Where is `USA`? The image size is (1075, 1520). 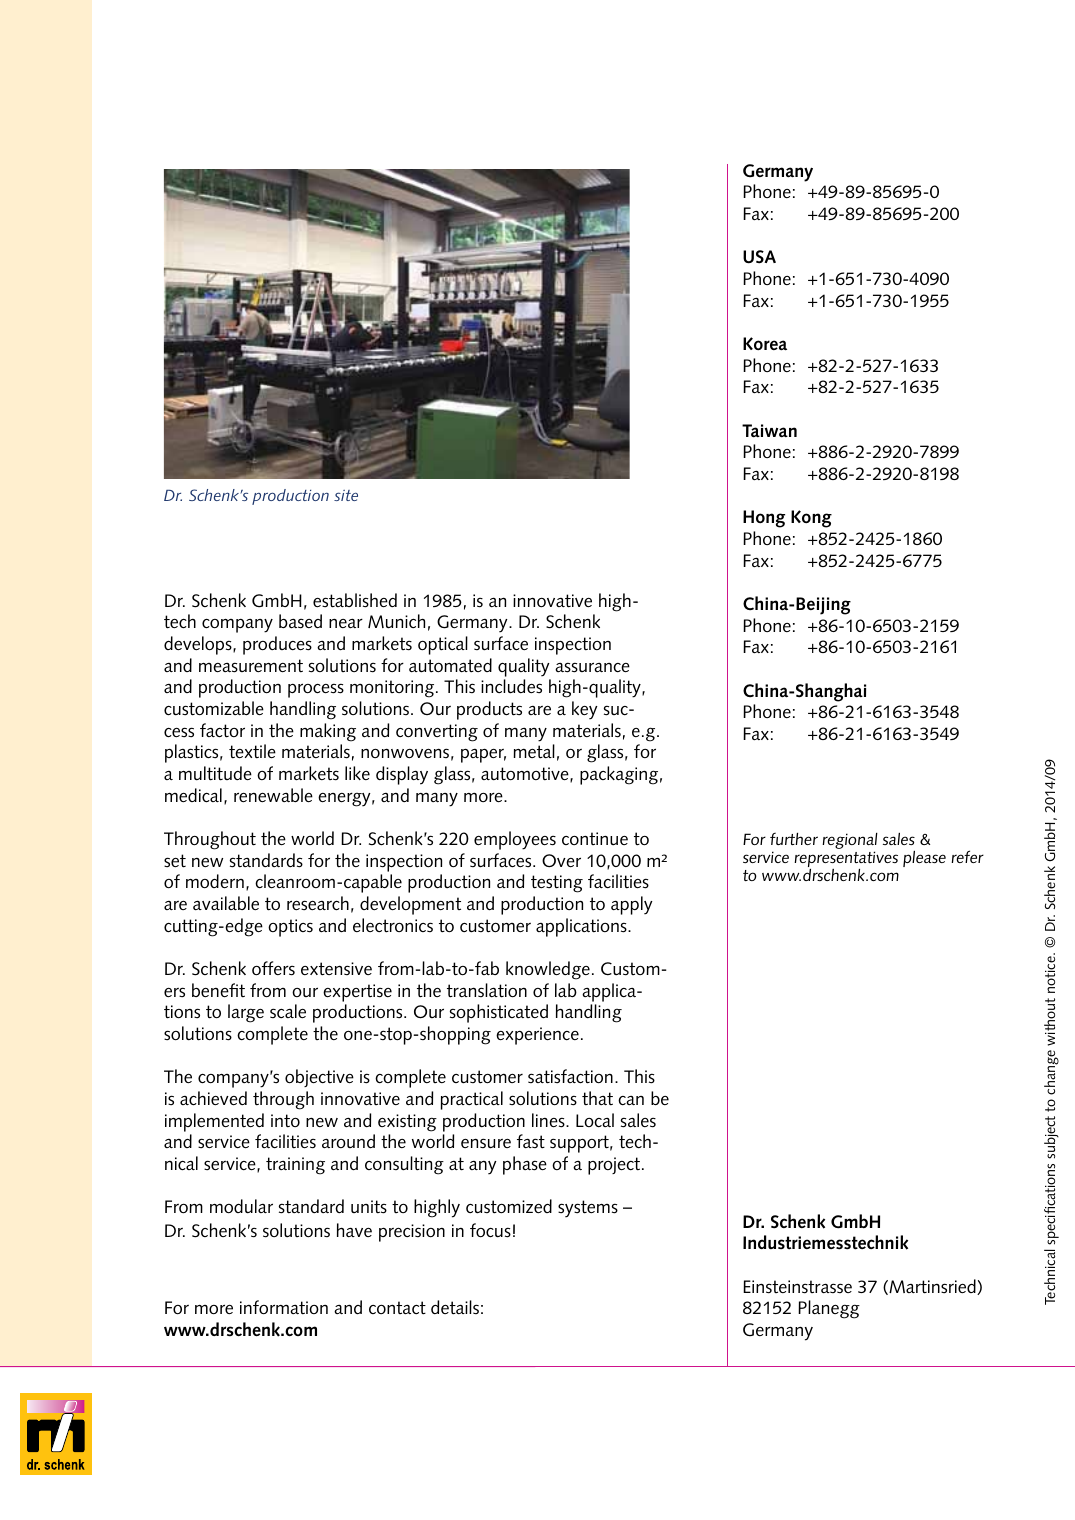
USA is located at coordinates (759, 257).
